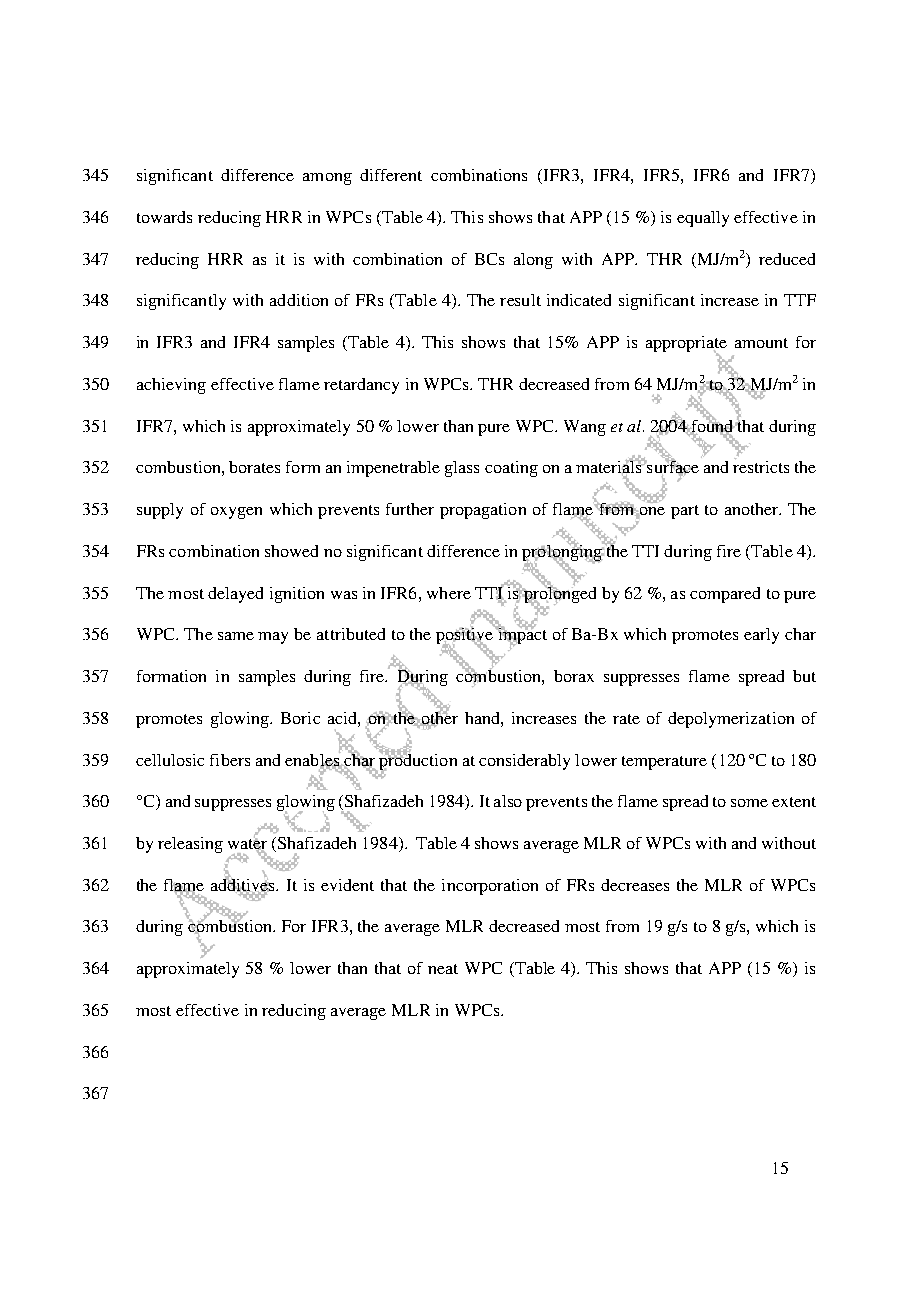  What do you see at coordinates (300, 718) in the page?
I see `Boric` at bounding box center [300, 718].
